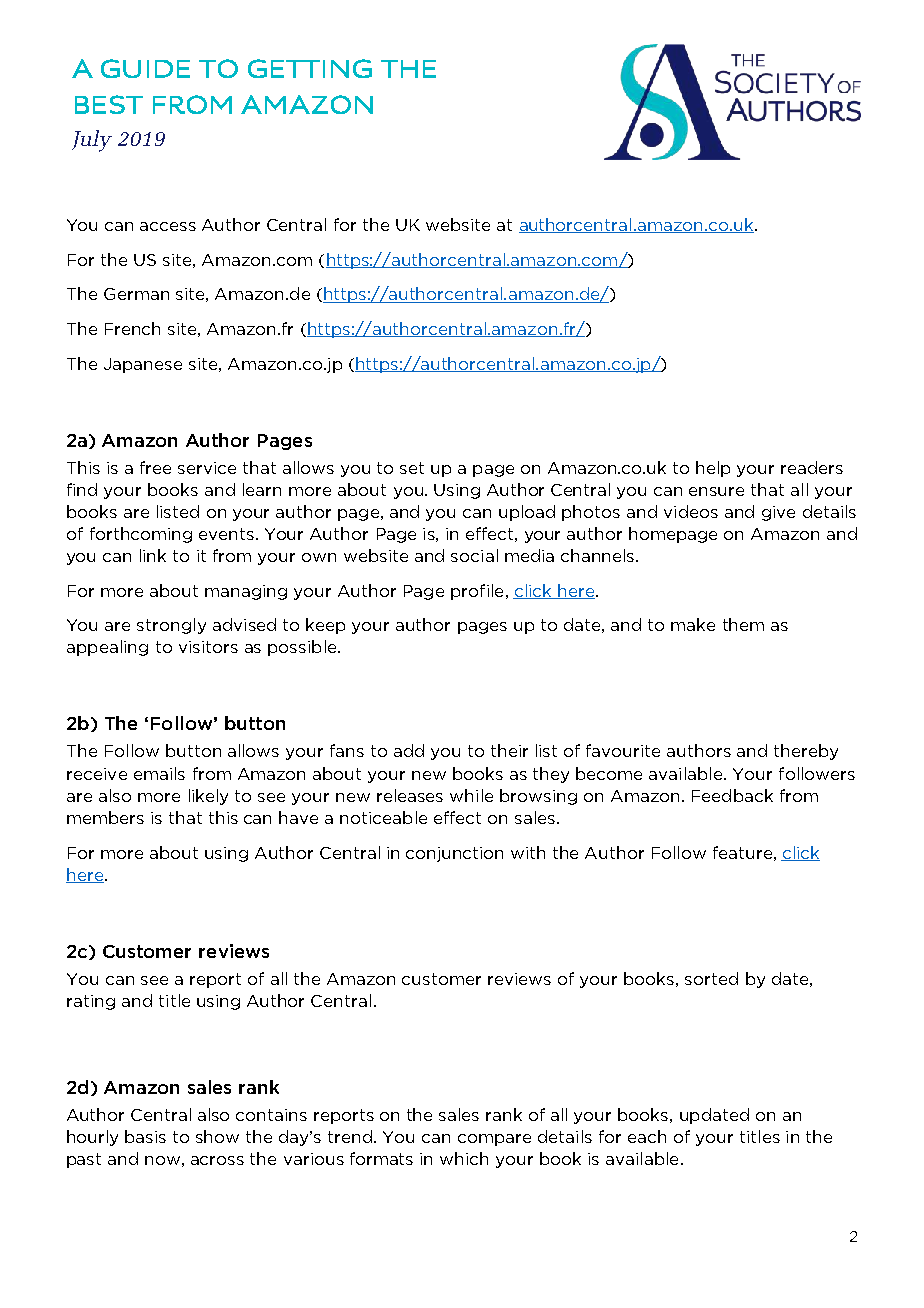 The image size is (924, 1308). I want to click on GUIDE, so click(145, 68).
